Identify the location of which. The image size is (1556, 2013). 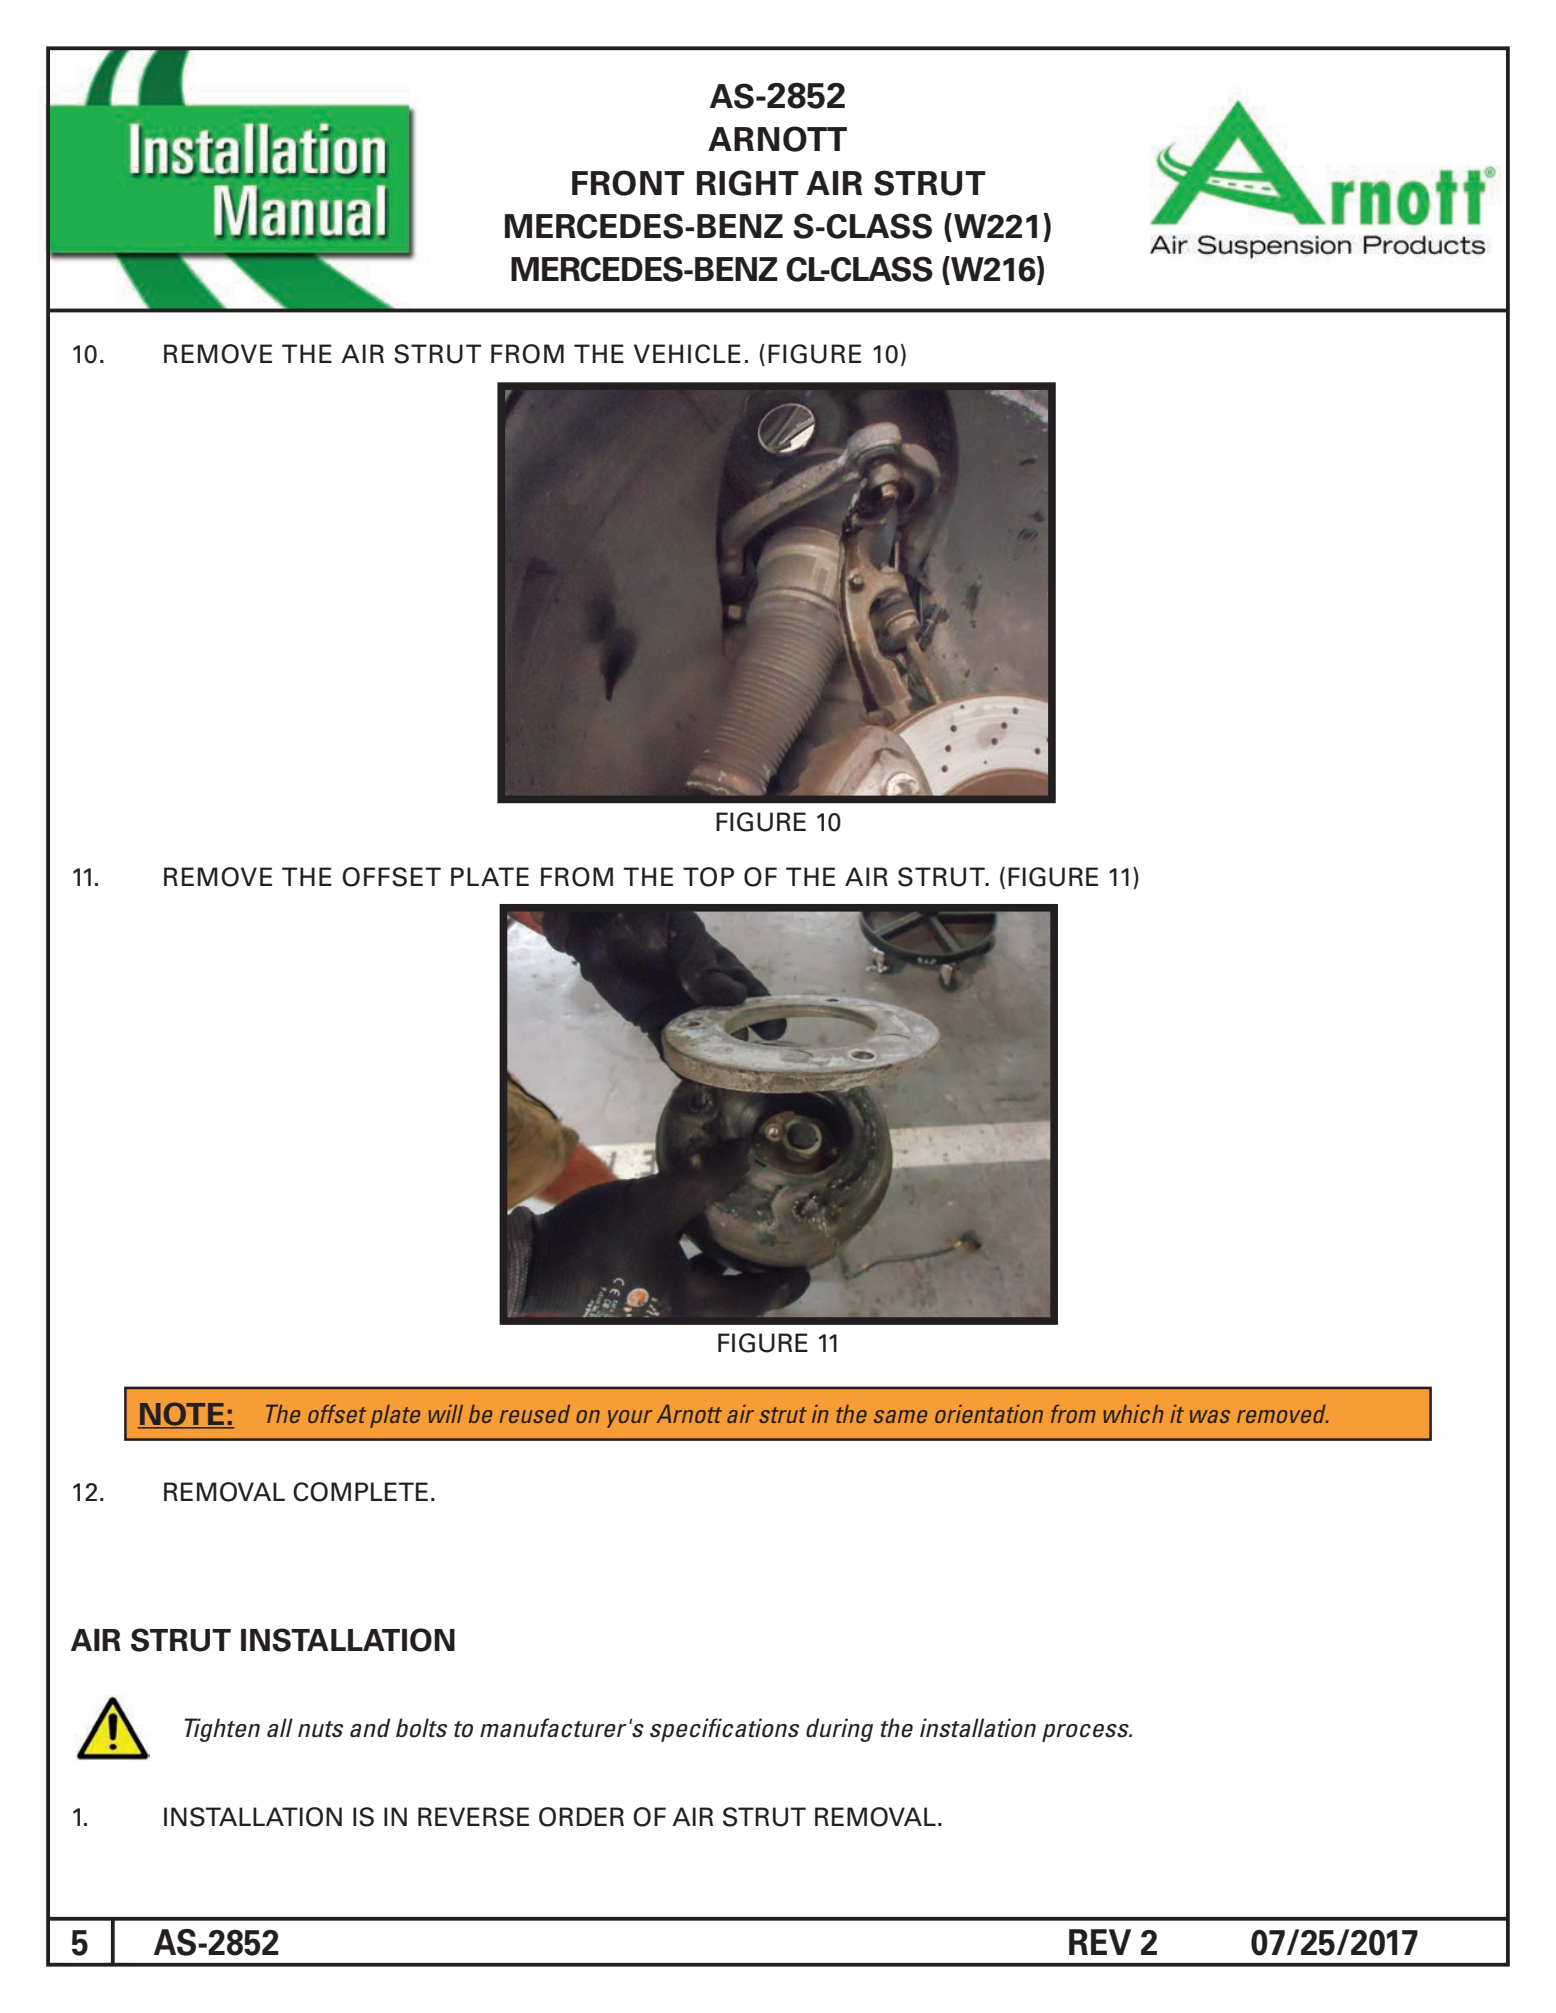
(1133, 1414).
